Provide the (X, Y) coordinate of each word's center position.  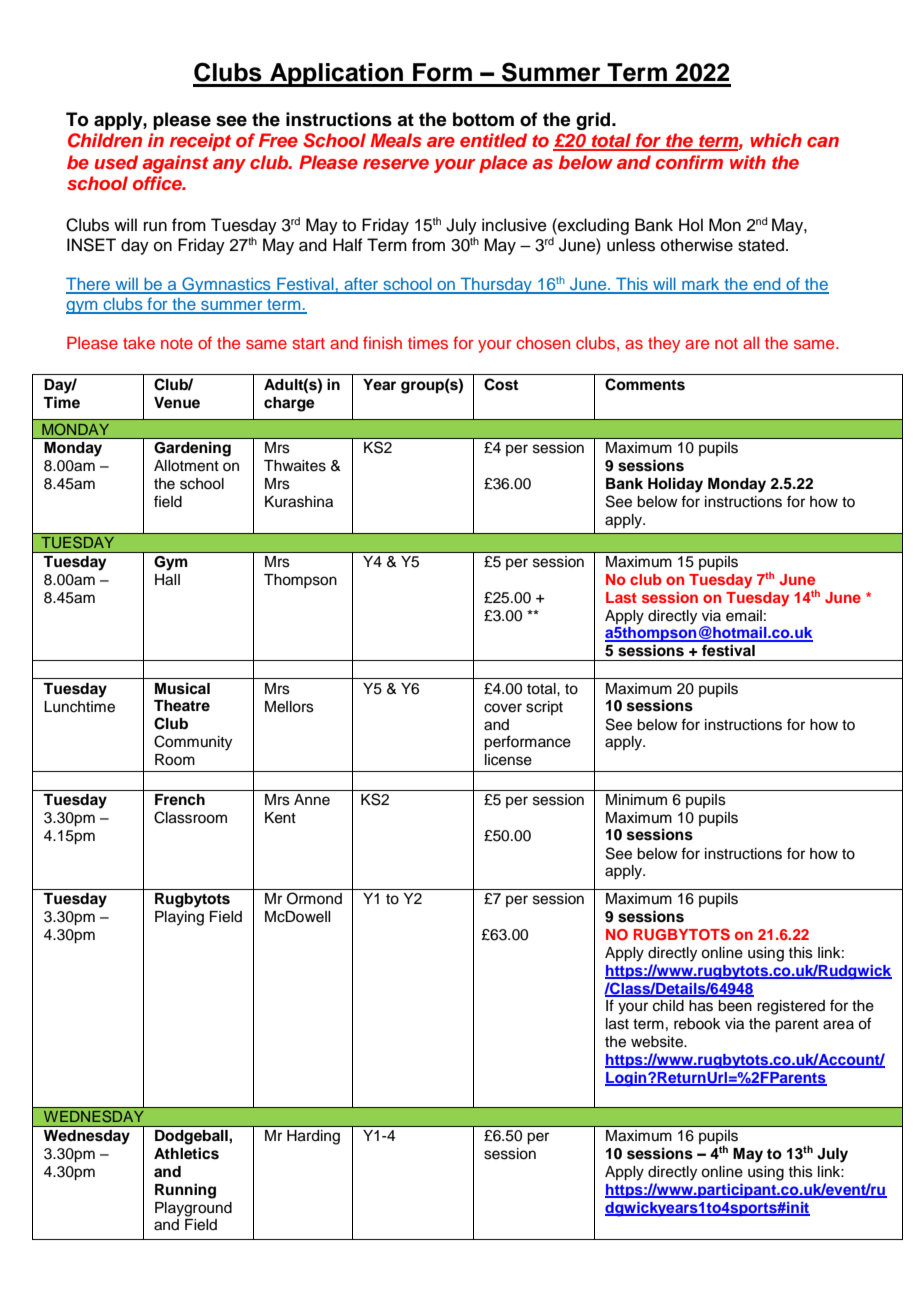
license (508, 760)
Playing (179, 918)
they (664, 345)
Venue (177, 403)
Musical (182, 688)
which (776, 140)
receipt (200, 142)
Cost (501, 384)
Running (185, 1191)
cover (503, 708)
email (744, 616)
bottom (483, 119)
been (735, 1006)
